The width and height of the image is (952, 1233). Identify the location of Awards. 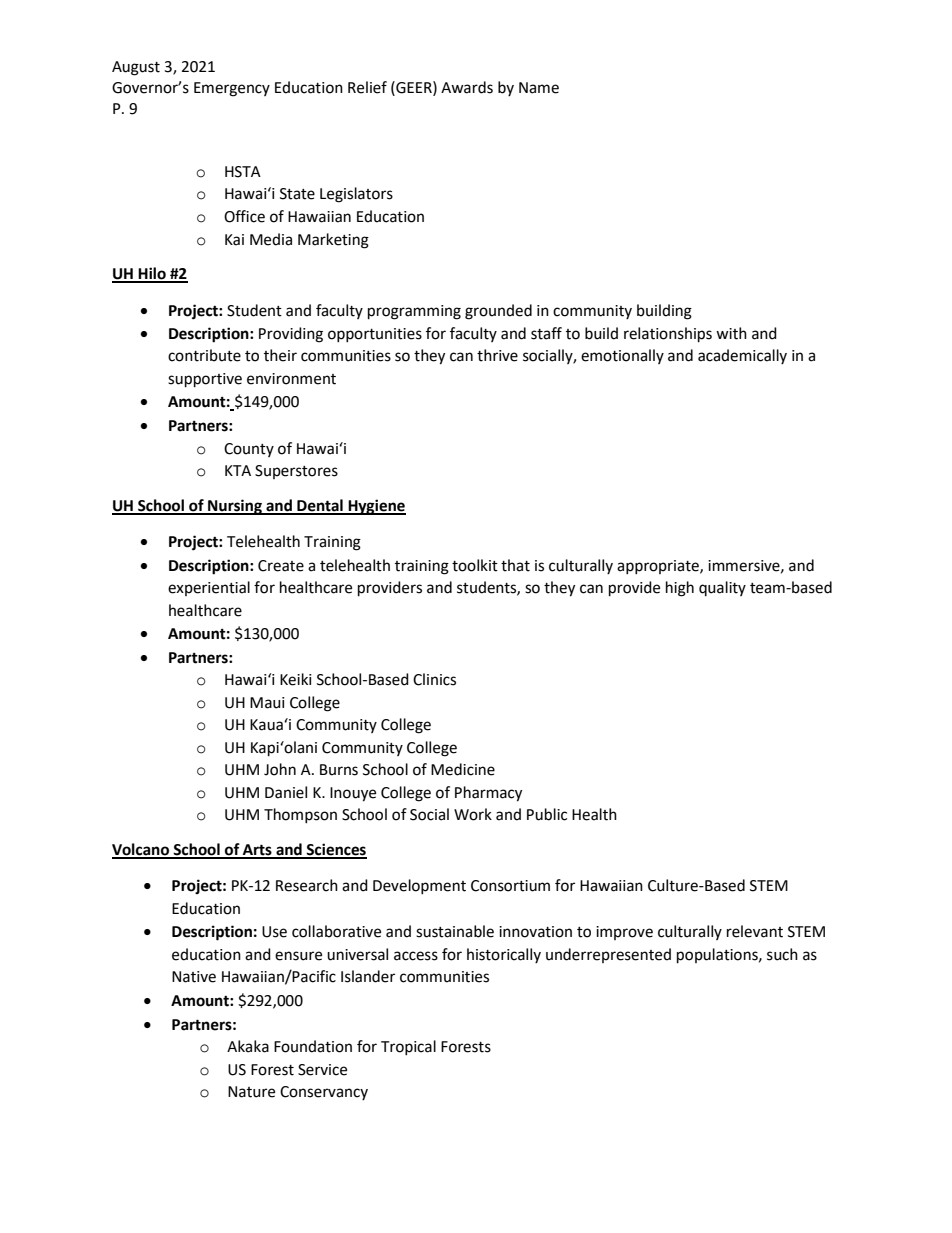
(467, 87).
